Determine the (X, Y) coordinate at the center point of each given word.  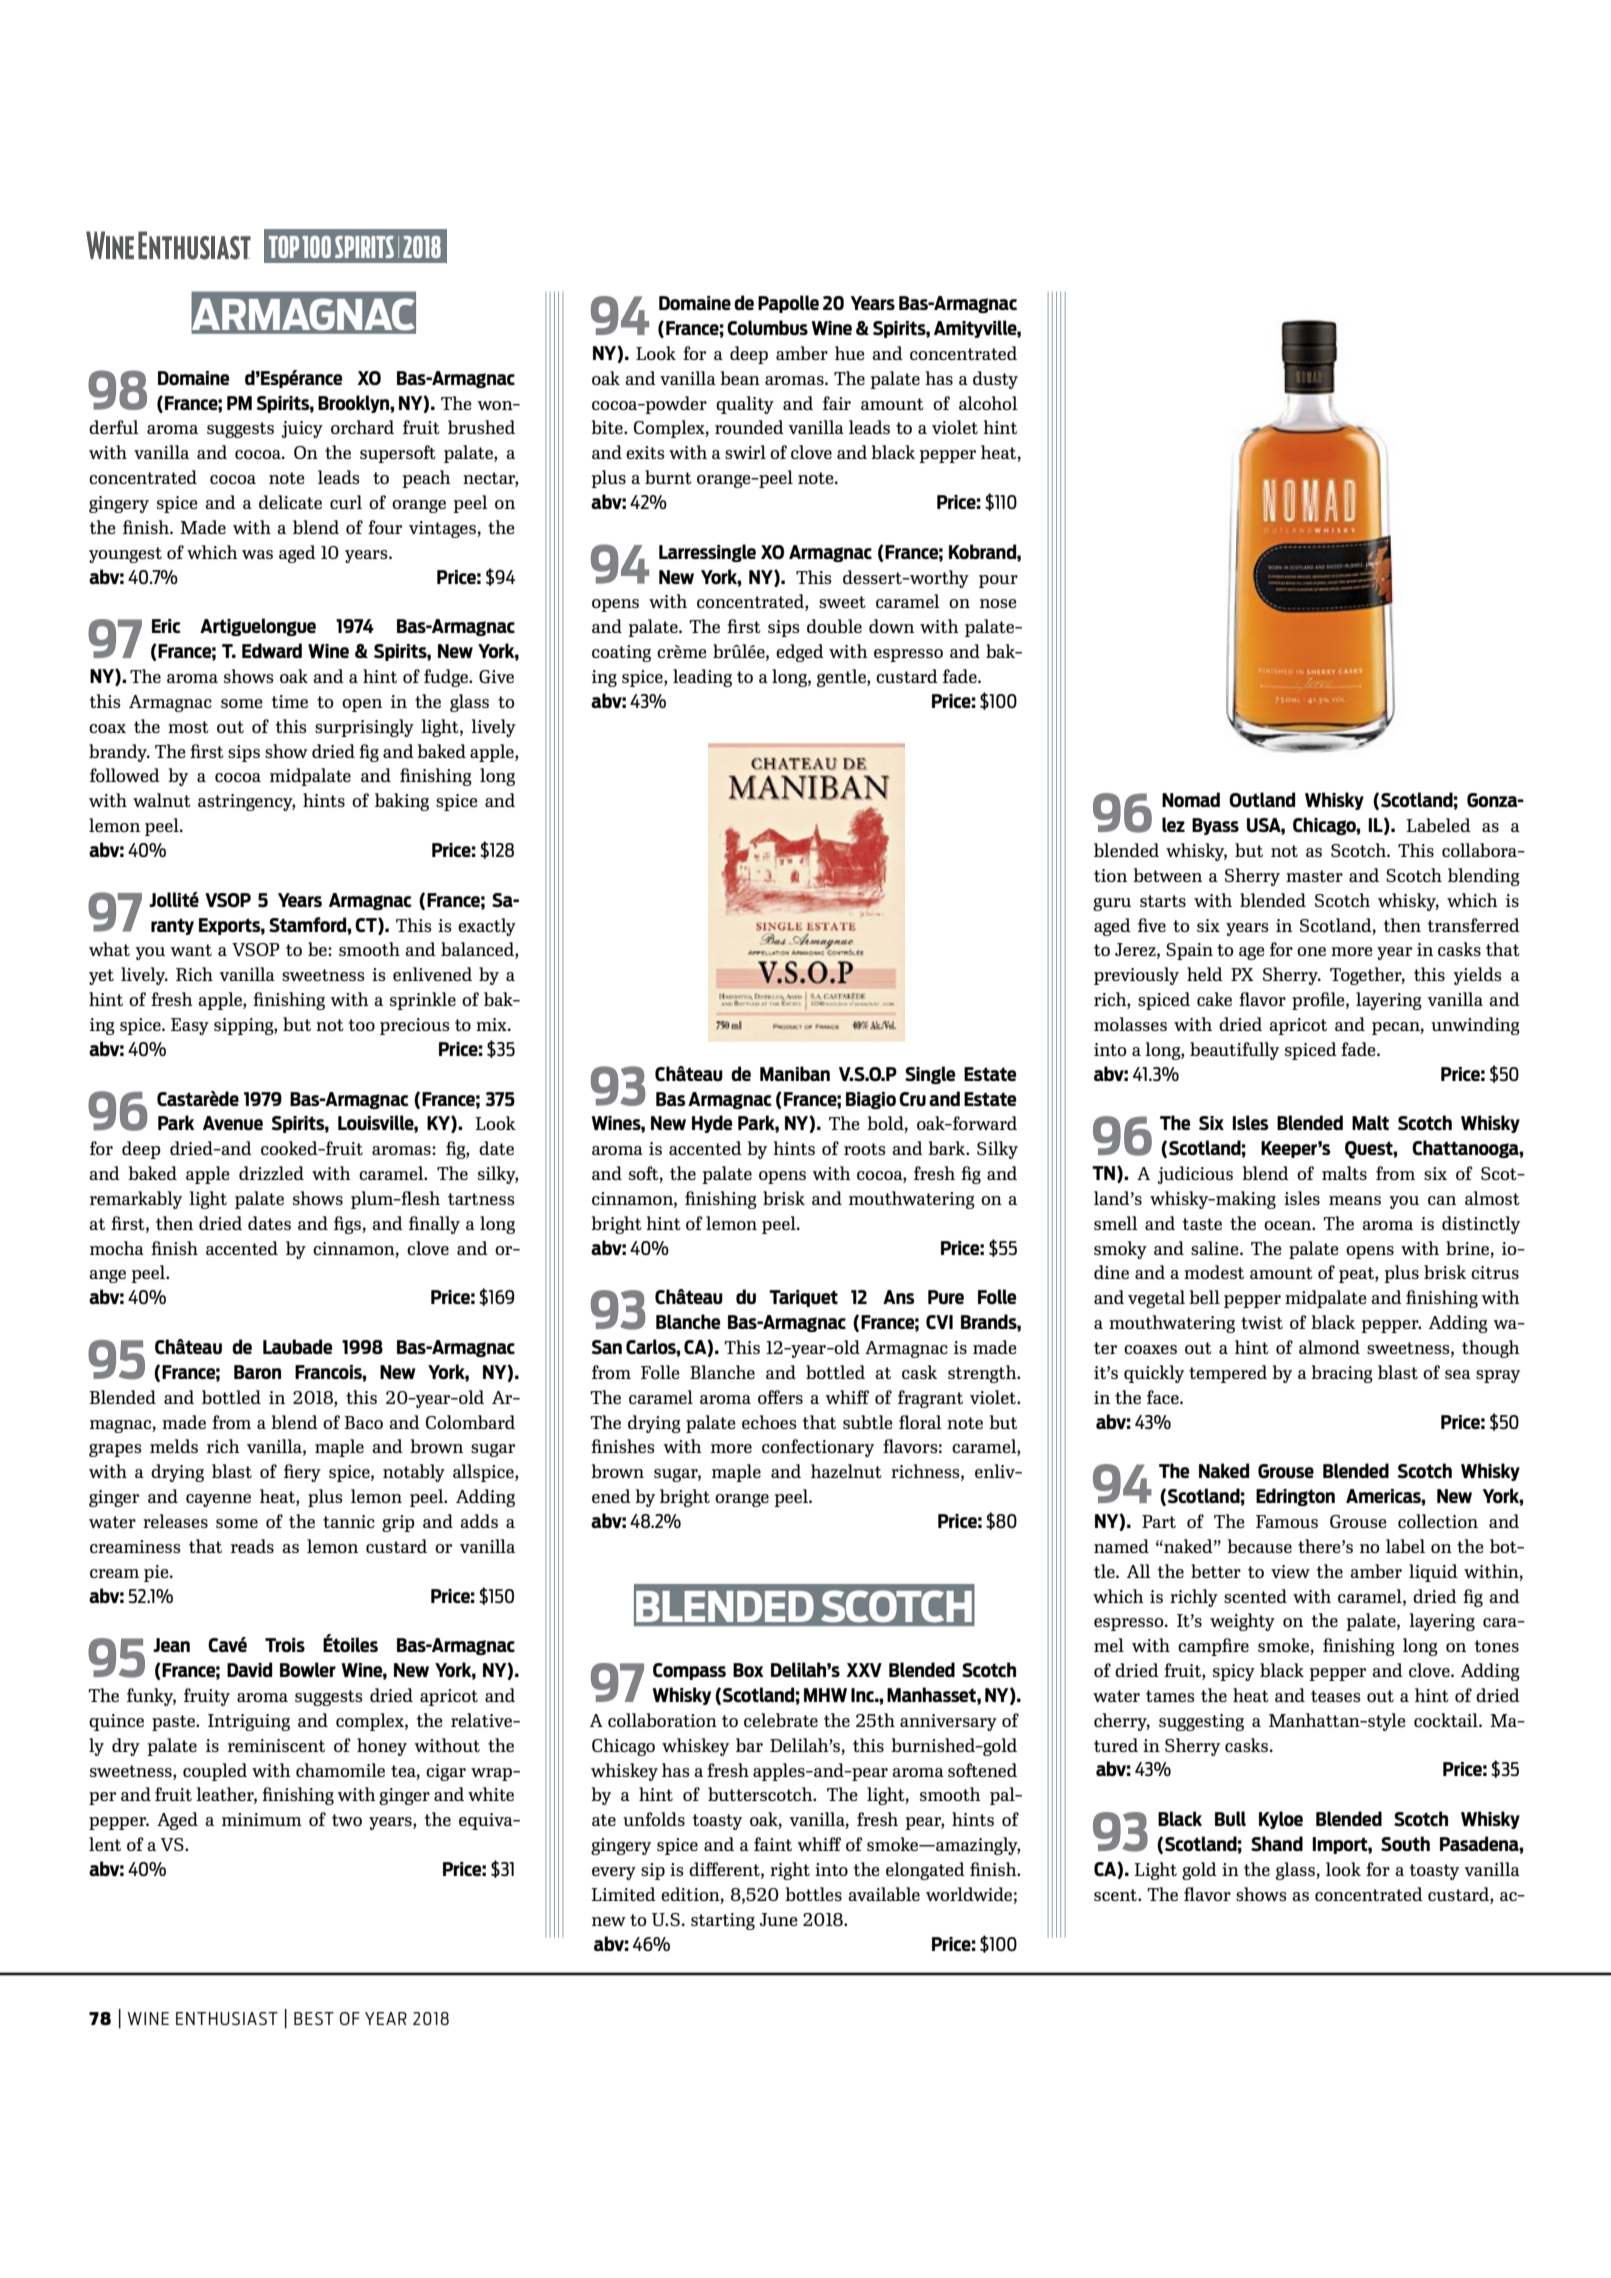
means (1355, 1200)
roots (865, 1149)
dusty (995, 380)
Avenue (233, 1123)
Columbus (767, 327)
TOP (284, 247)
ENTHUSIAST (227, 2018)
